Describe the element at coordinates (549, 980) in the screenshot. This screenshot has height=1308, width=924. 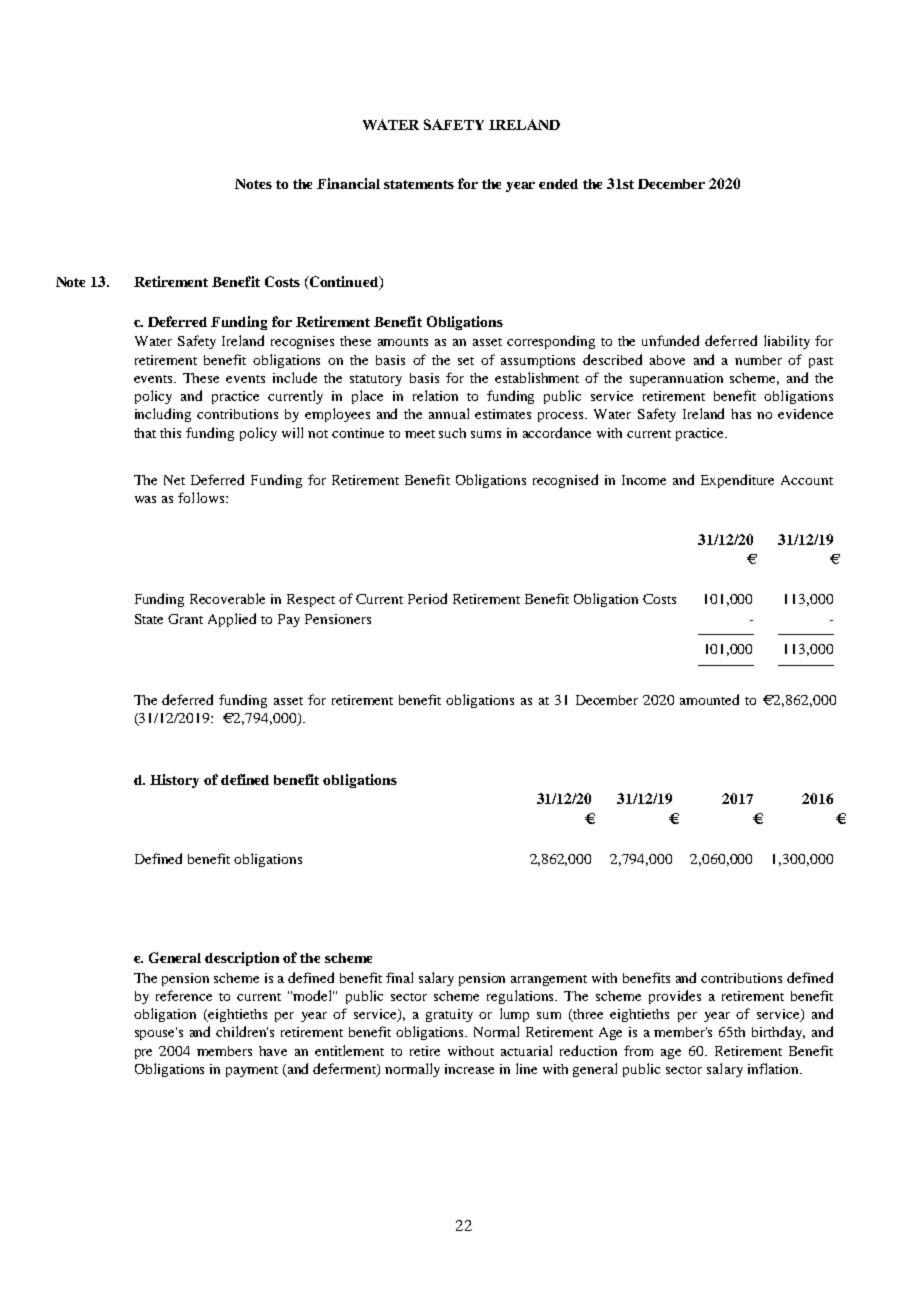
I see `arrangement` at that location.
